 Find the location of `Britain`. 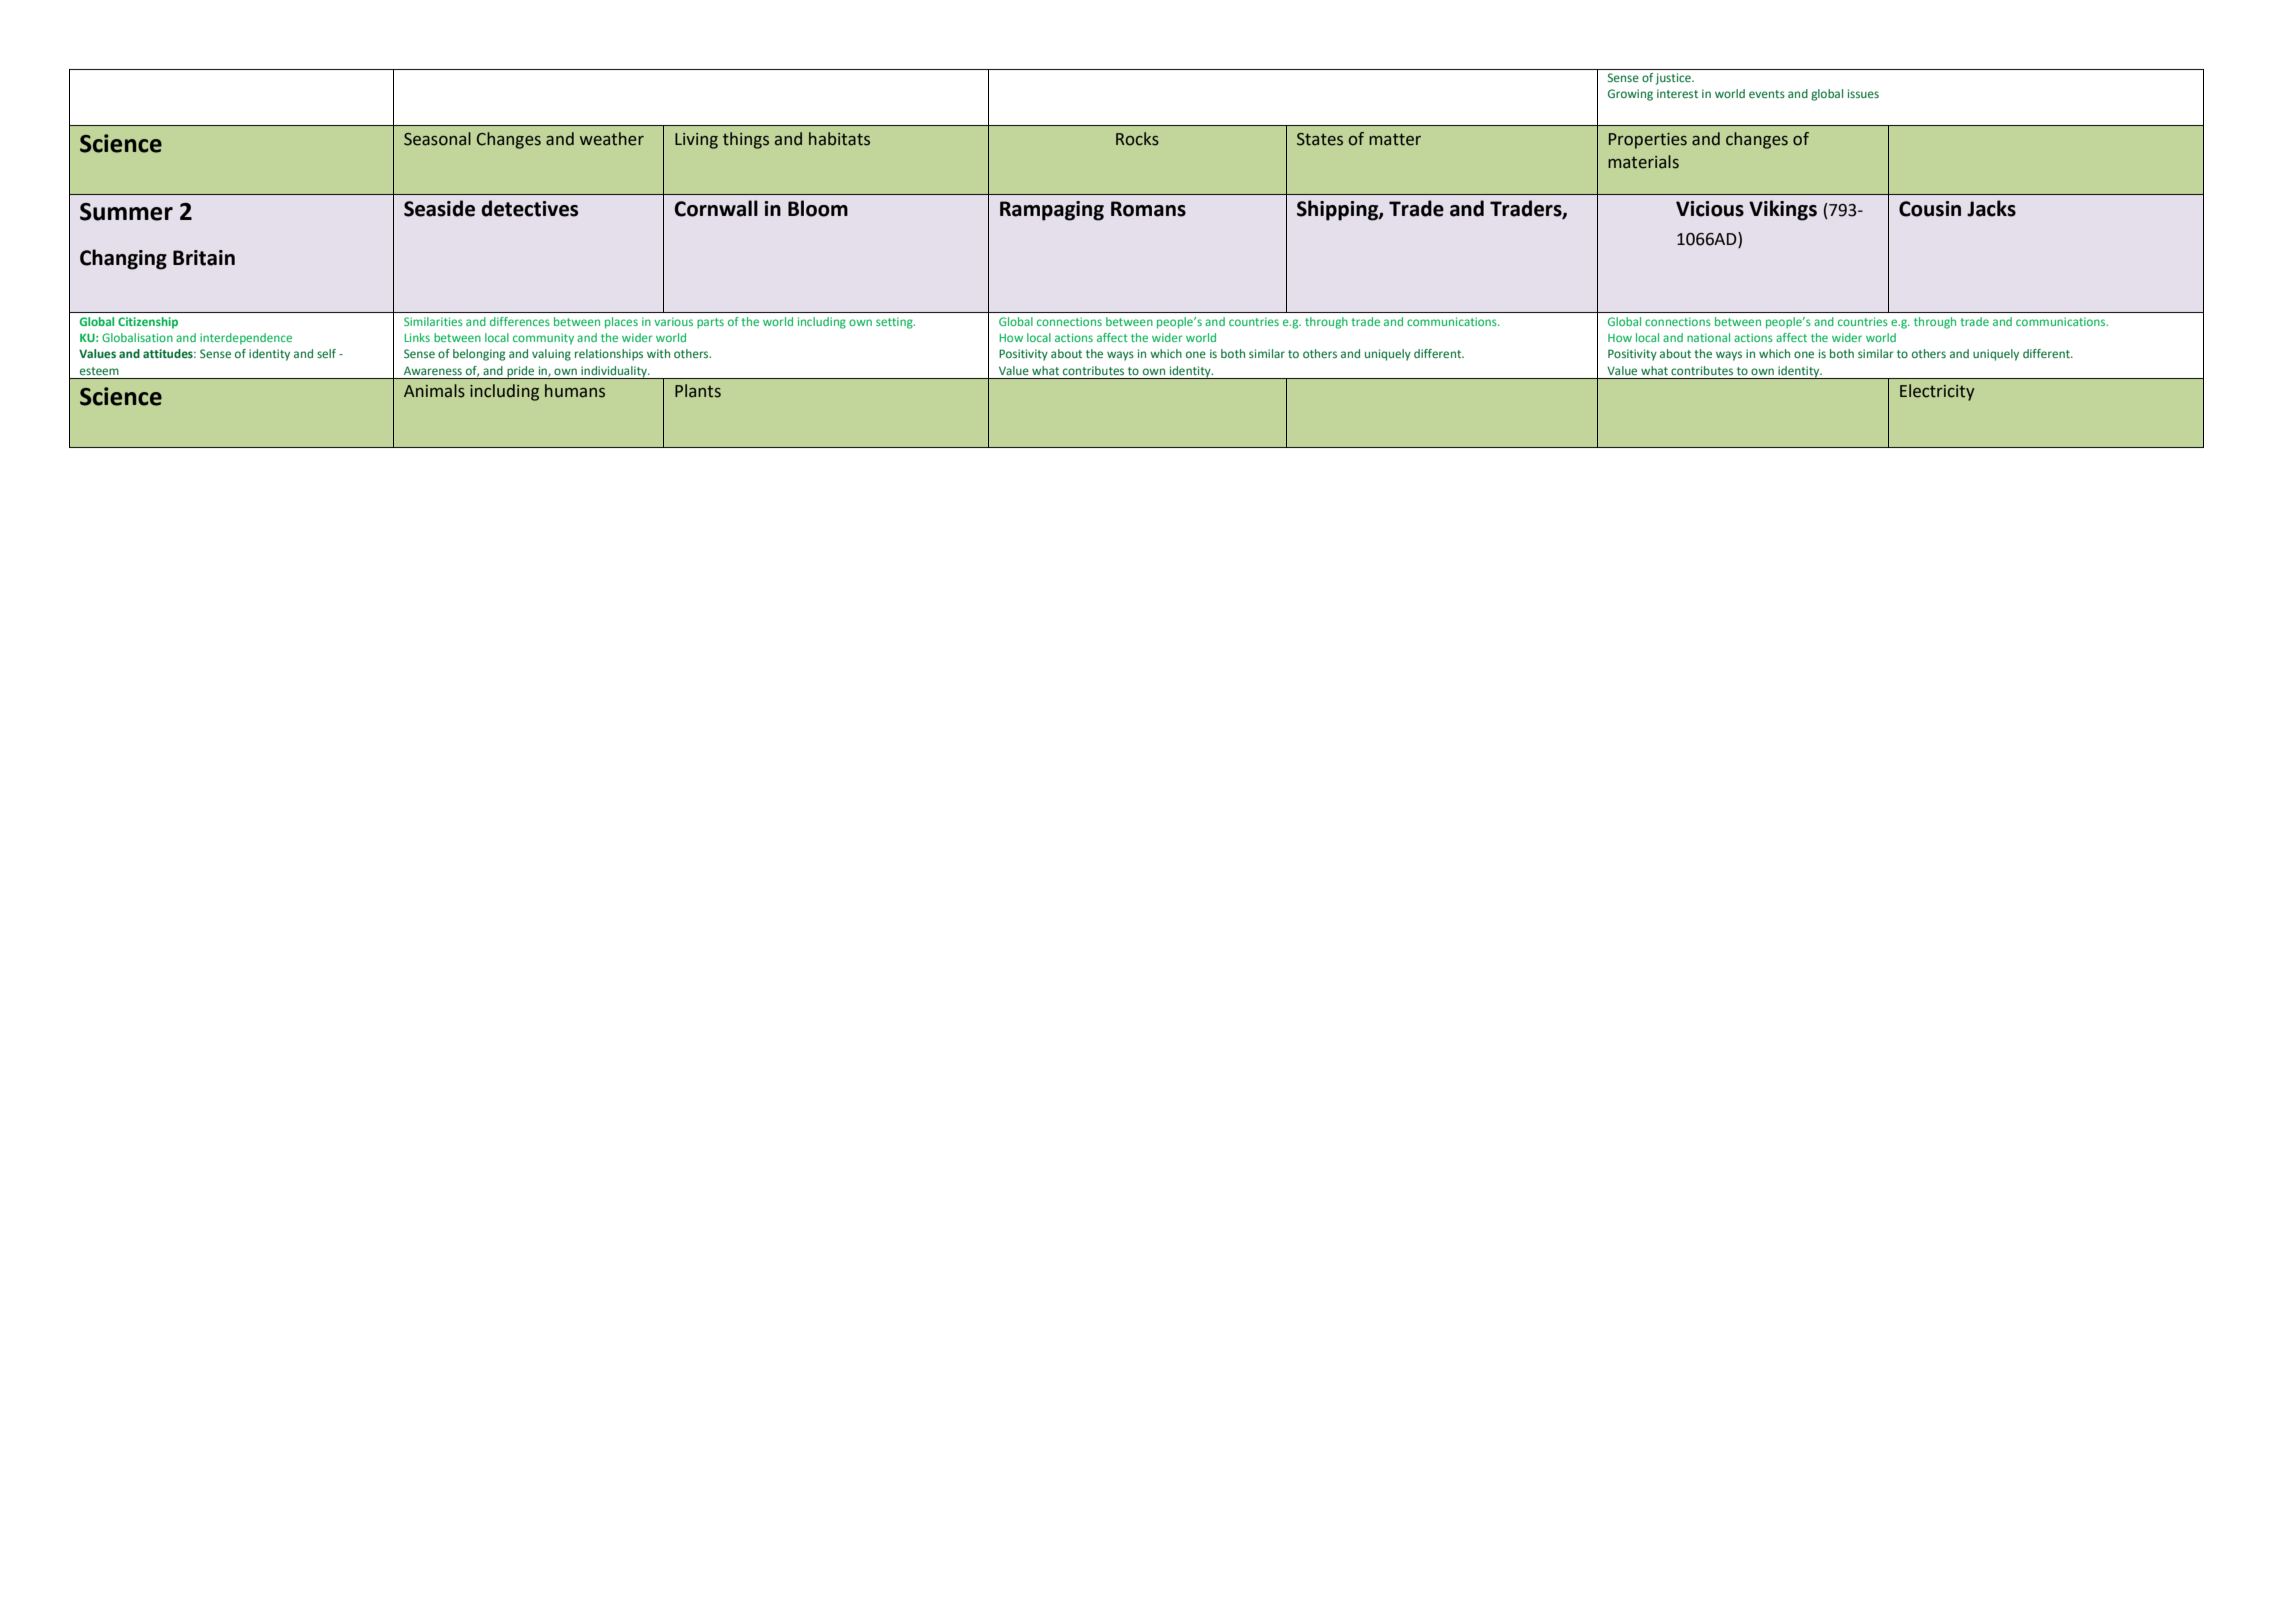

Britain is located at coordinates (204, 258).
